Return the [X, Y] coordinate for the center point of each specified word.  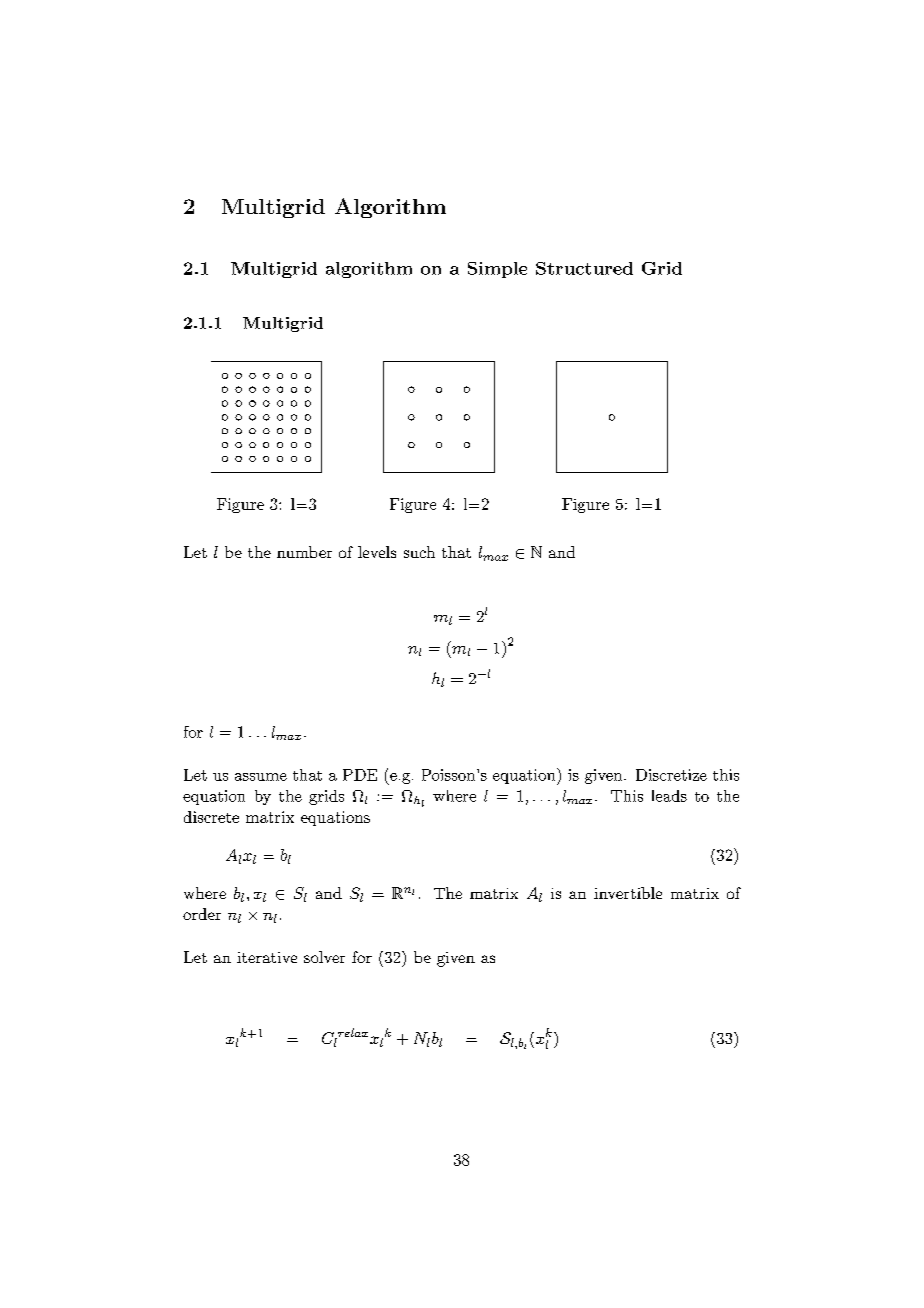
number [304, 552]
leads [669, 796]
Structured [584, 268]
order [202, 914]
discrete [211, 817]
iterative [267, 957]
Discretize [671, 775]
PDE [360, 775]
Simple [497, 270]
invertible [628, 893]
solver [324, 957]
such [419, 552]
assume [261, 777]
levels [377, 552]
